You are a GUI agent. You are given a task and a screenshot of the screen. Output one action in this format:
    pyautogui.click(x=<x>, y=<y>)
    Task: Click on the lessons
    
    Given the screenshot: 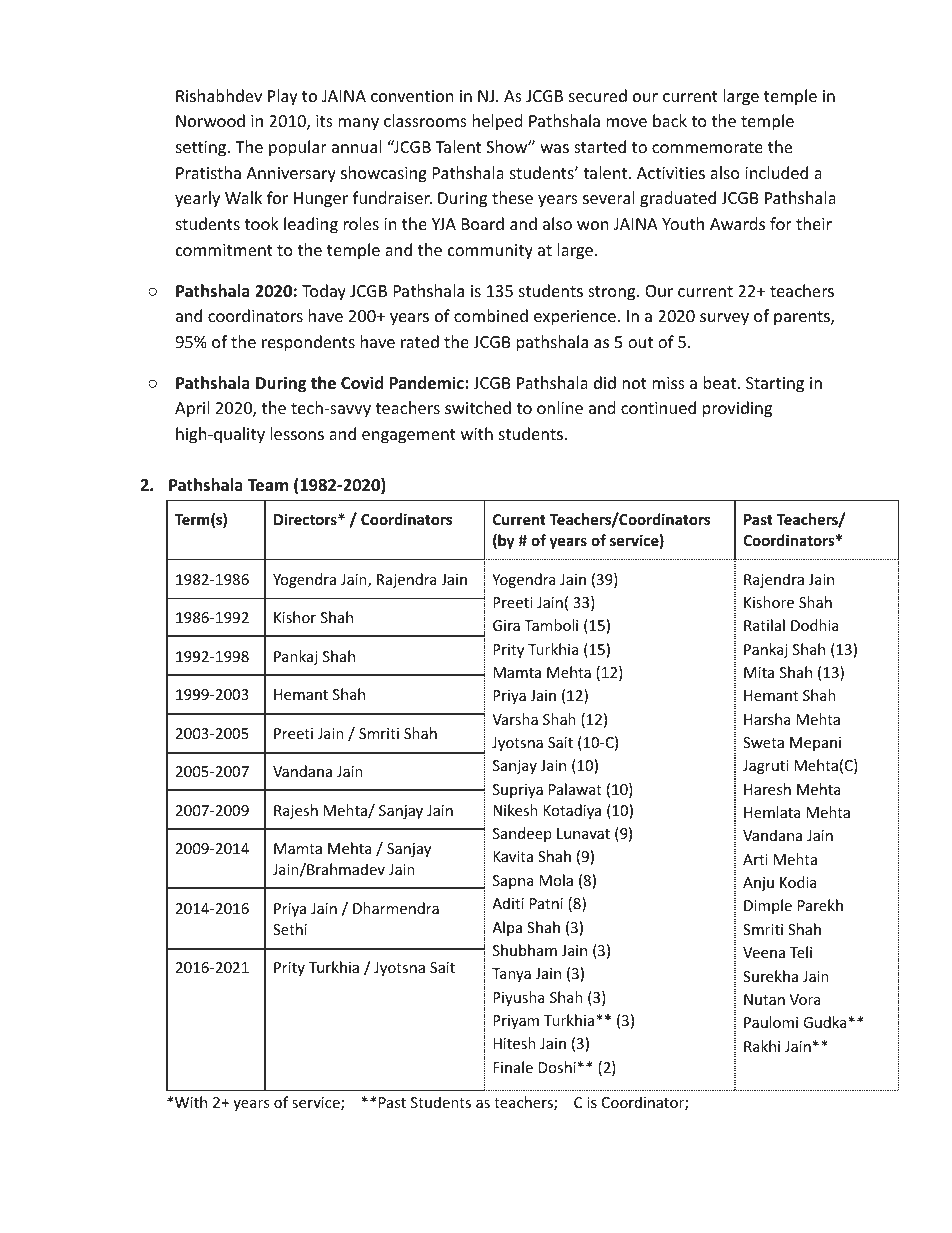 What is the action you would take?
    pyautogui.click(x=297, y=433)
